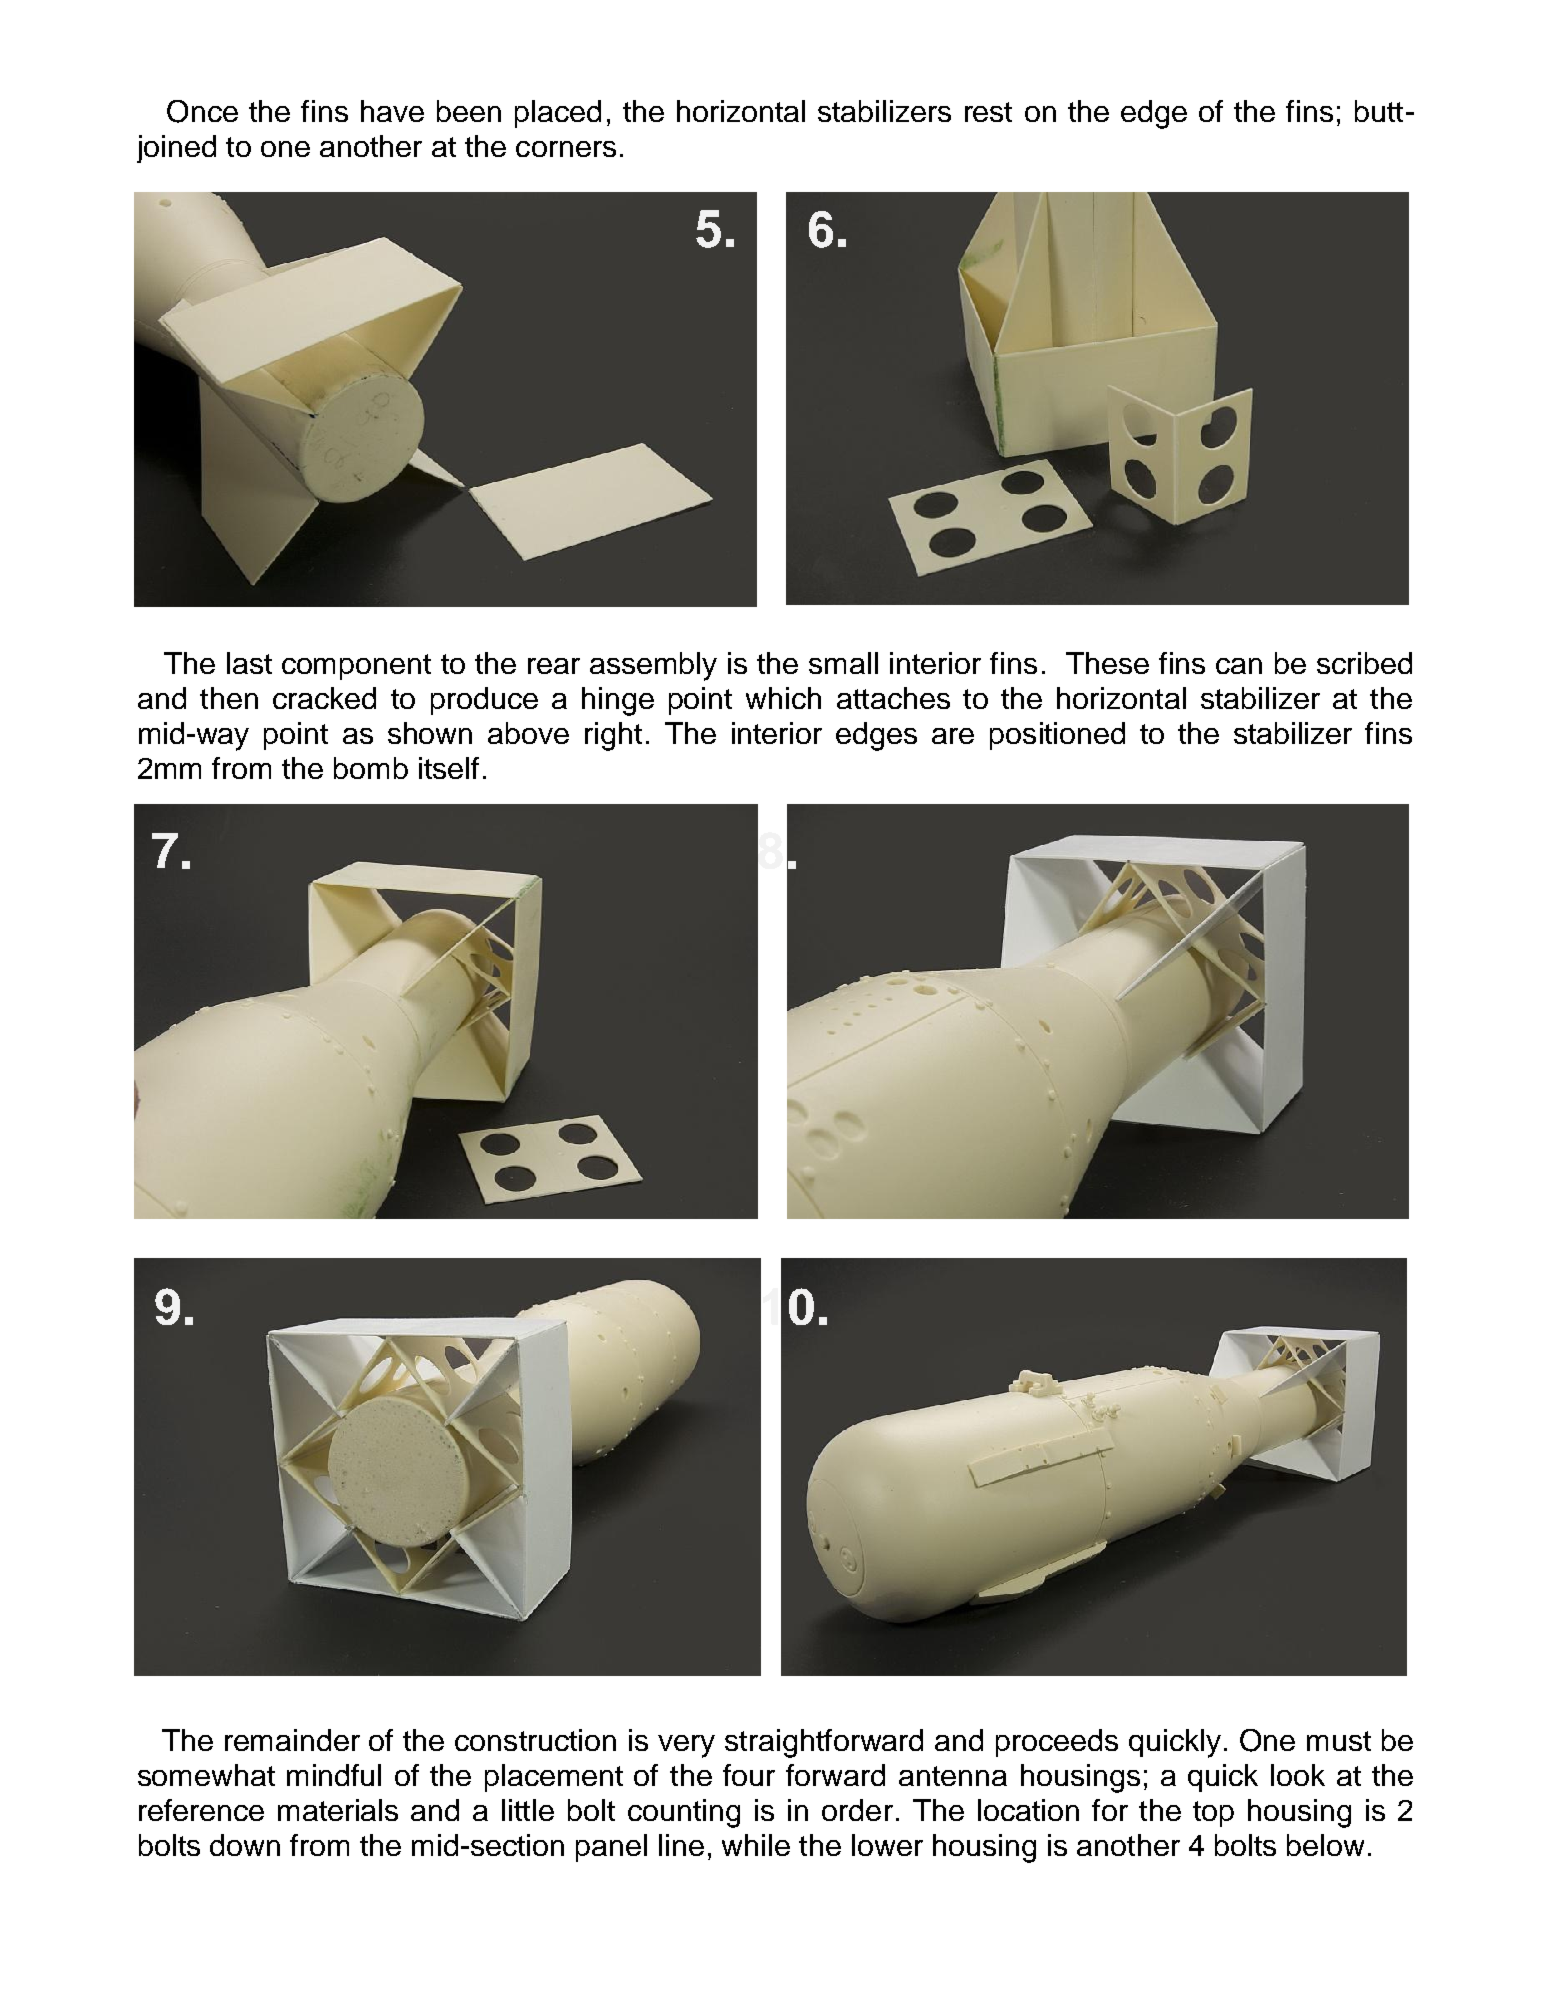 The width and height of the screenshot is (1551, 2008). Describe the element at coordinates (338, 1810) in the screenshot. I see `materials` at that location.
